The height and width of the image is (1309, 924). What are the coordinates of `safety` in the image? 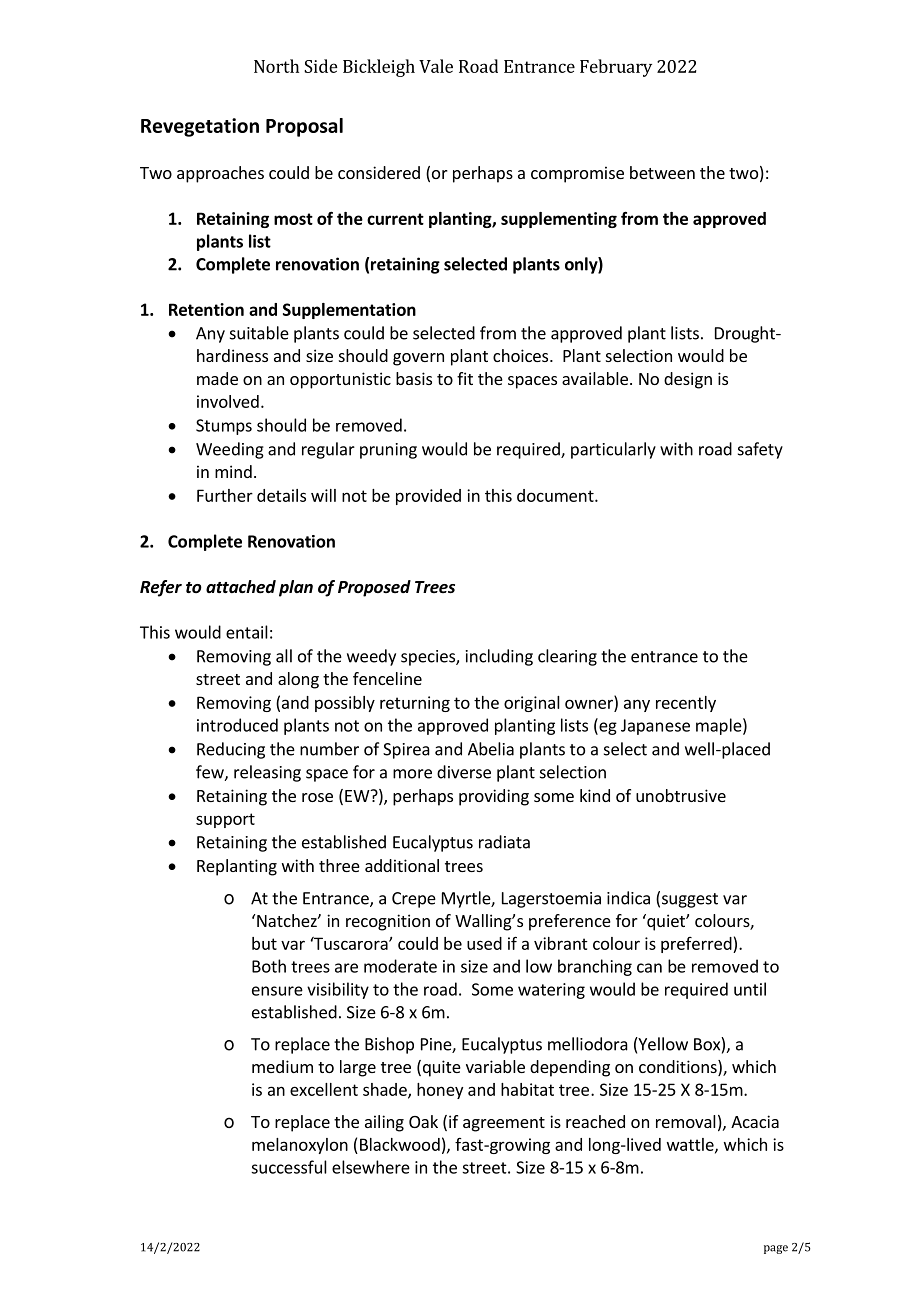 It's located at (760, 450).
